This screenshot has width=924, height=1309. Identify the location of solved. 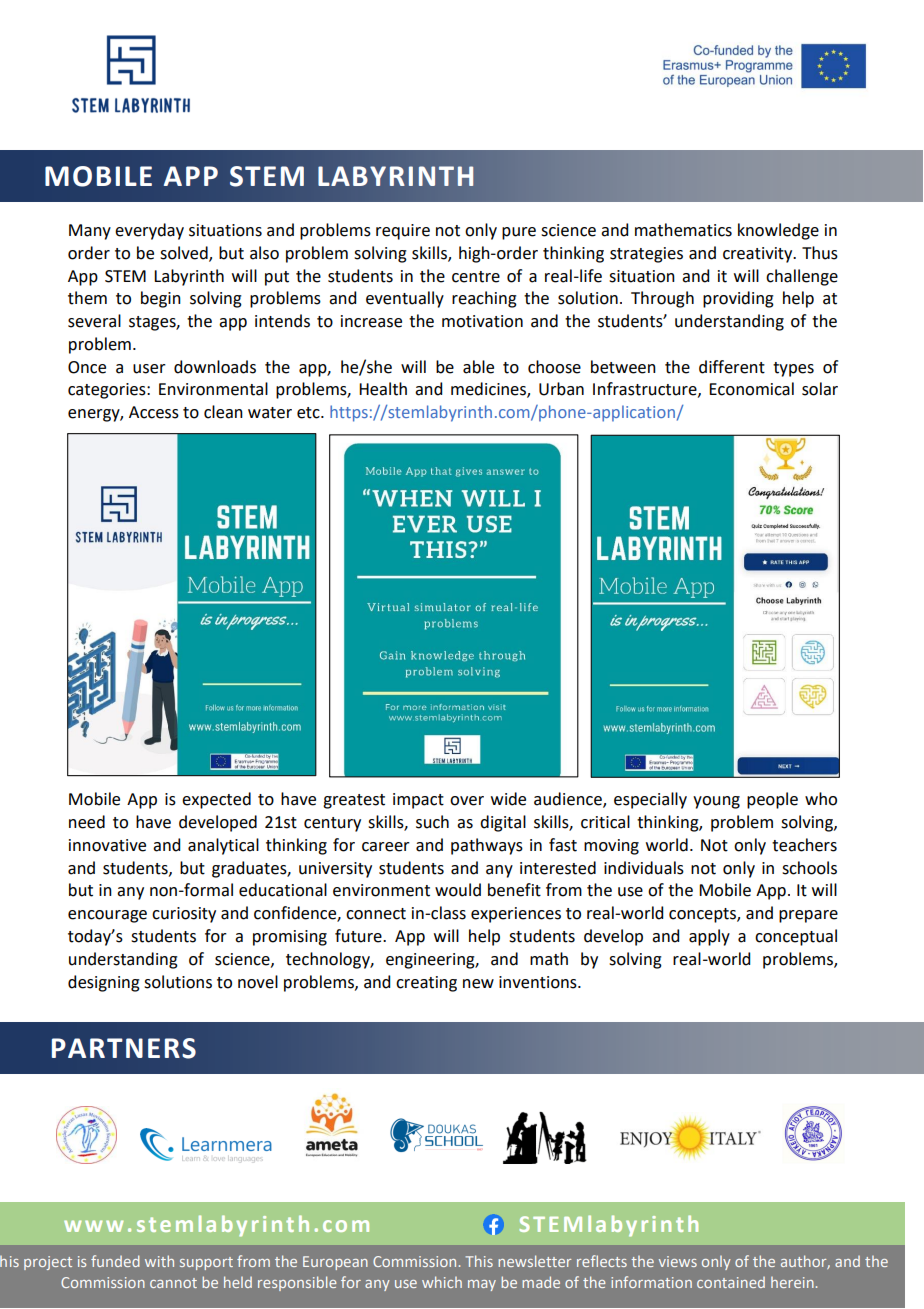
(185, 253).
